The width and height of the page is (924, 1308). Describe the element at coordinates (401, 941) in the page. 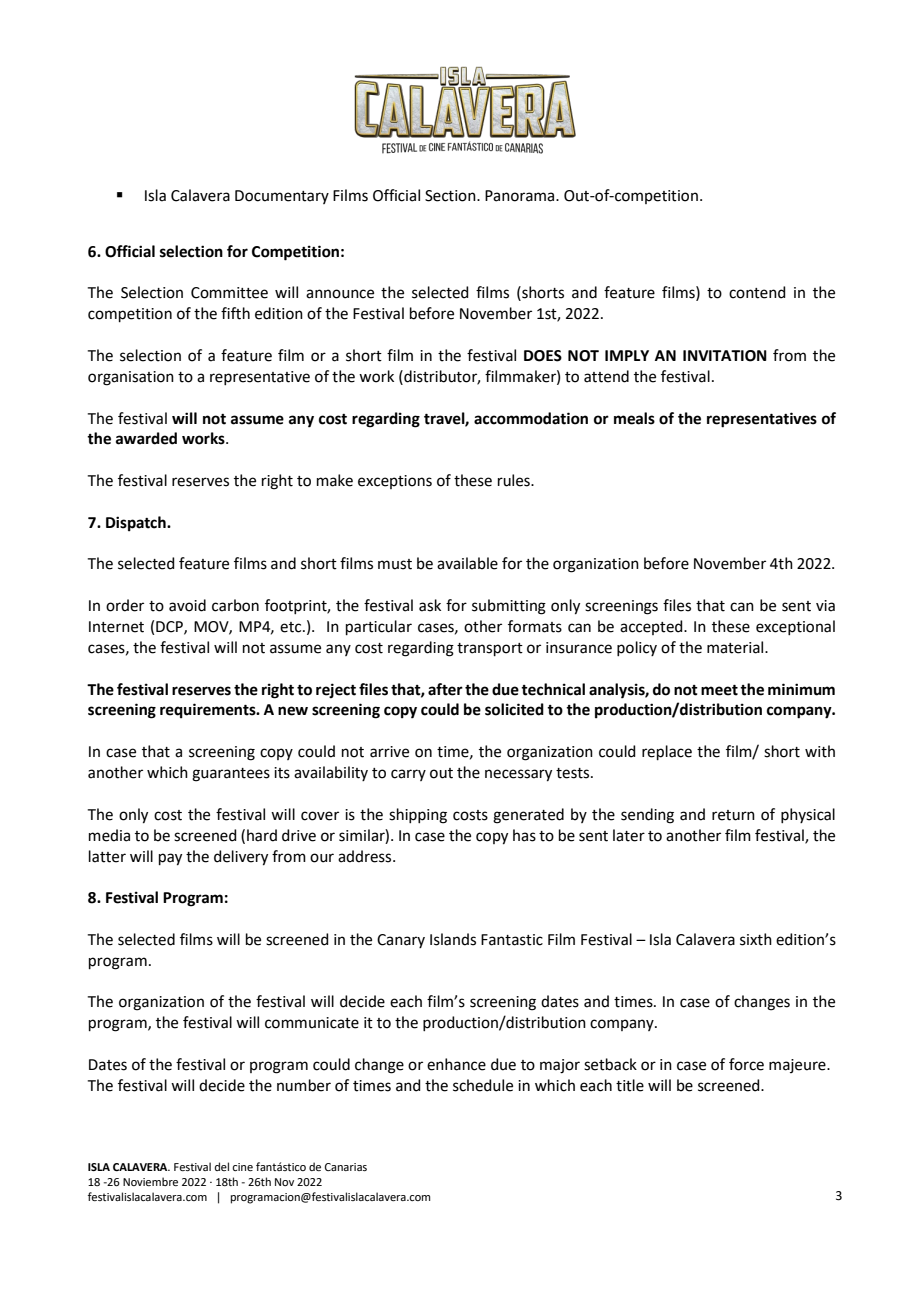

I see `Canary` at that location.
